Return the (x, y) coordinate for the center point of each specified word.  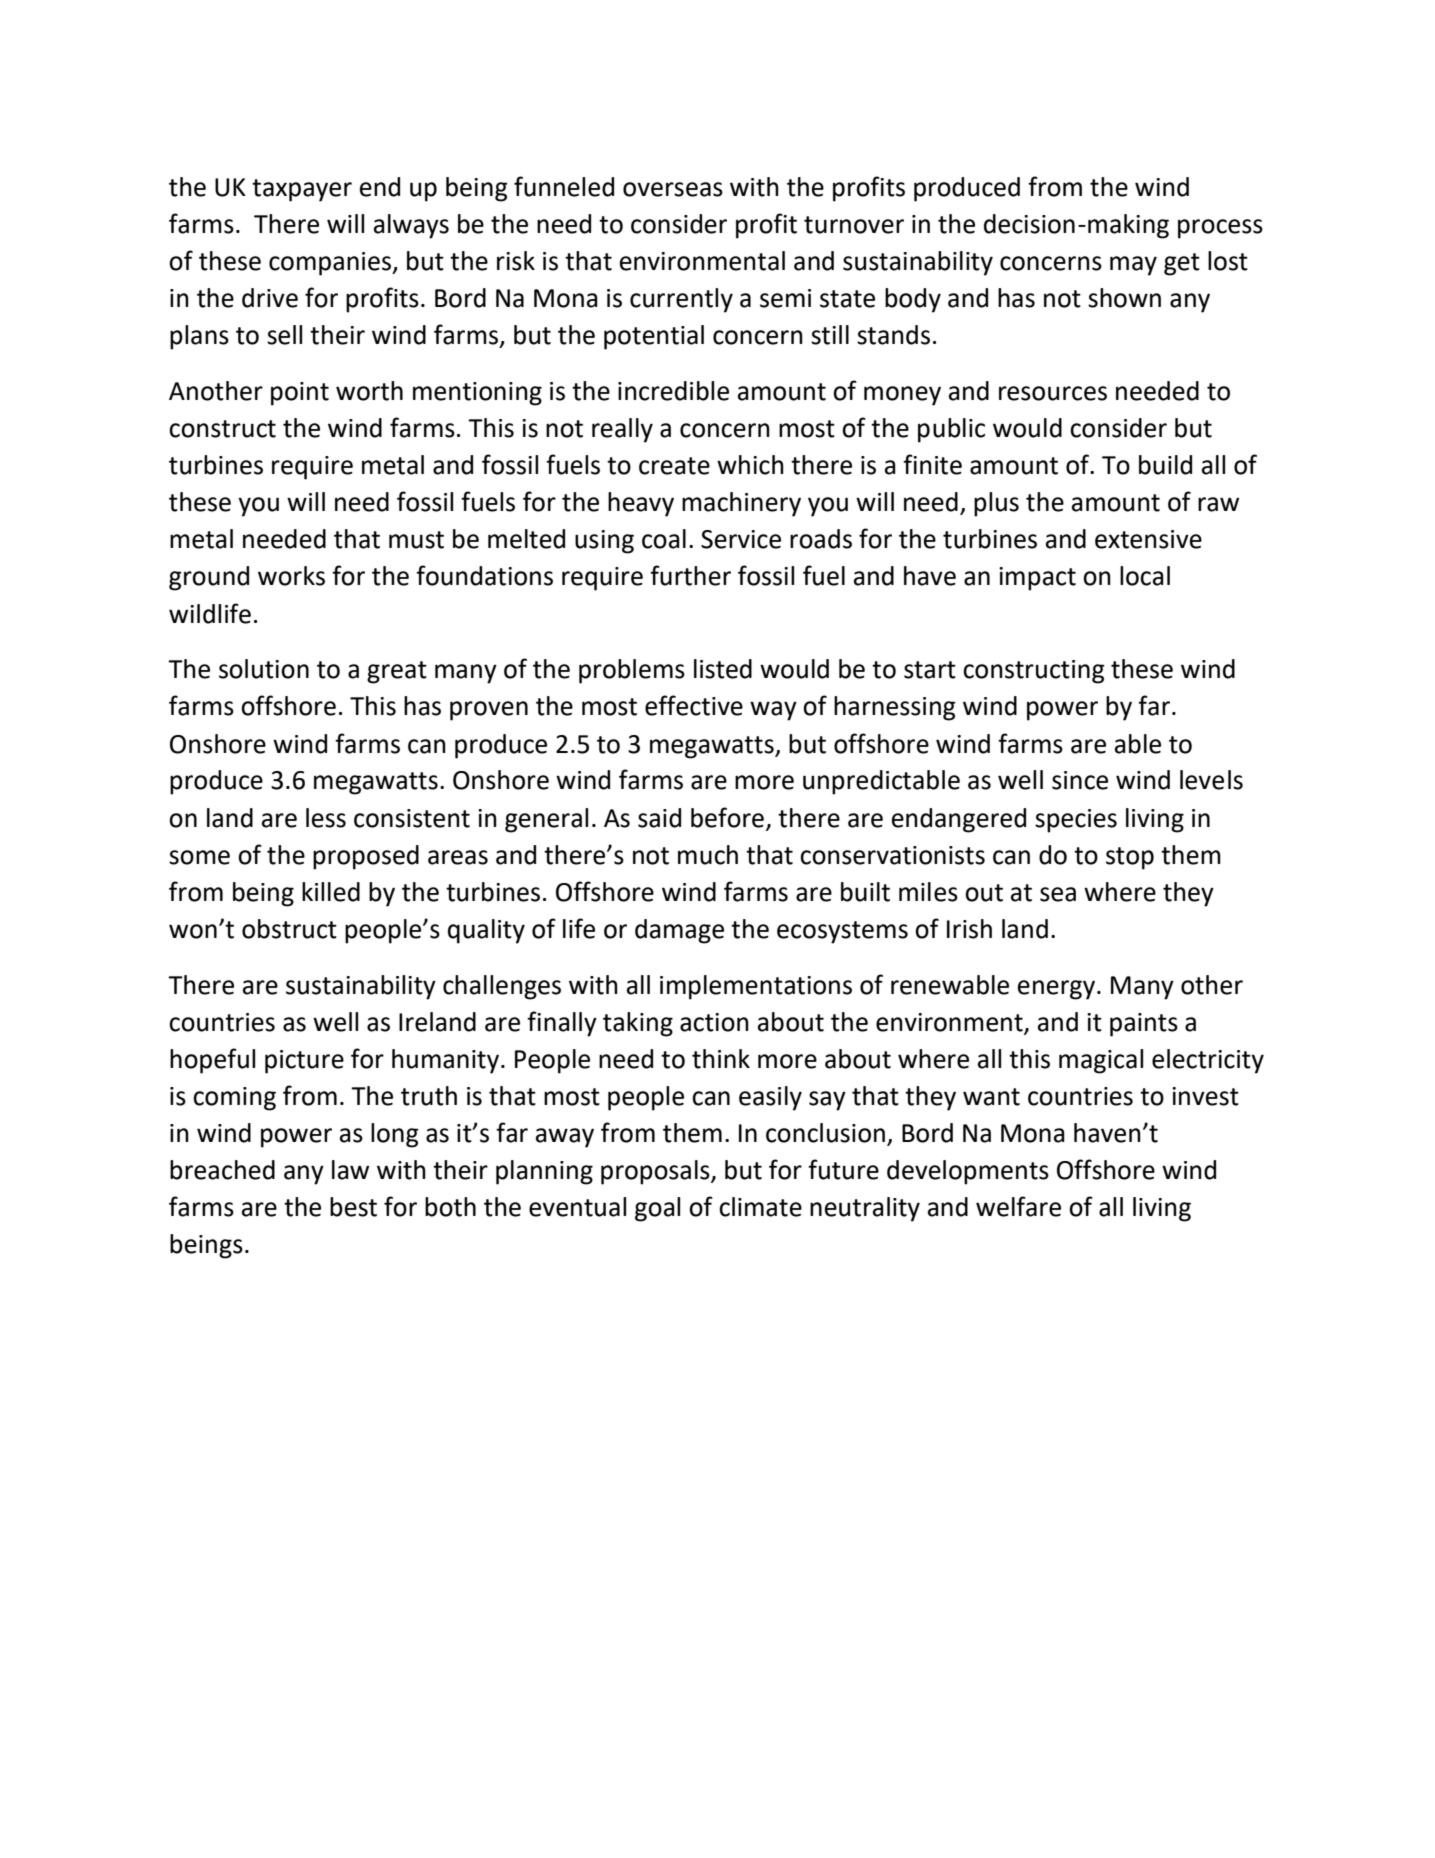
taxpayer (302, 190)
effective (694, 705)
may (1133, 266)
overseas (673, 189)
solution (264, 669)
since (1080, 780)
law (350, 1170)
